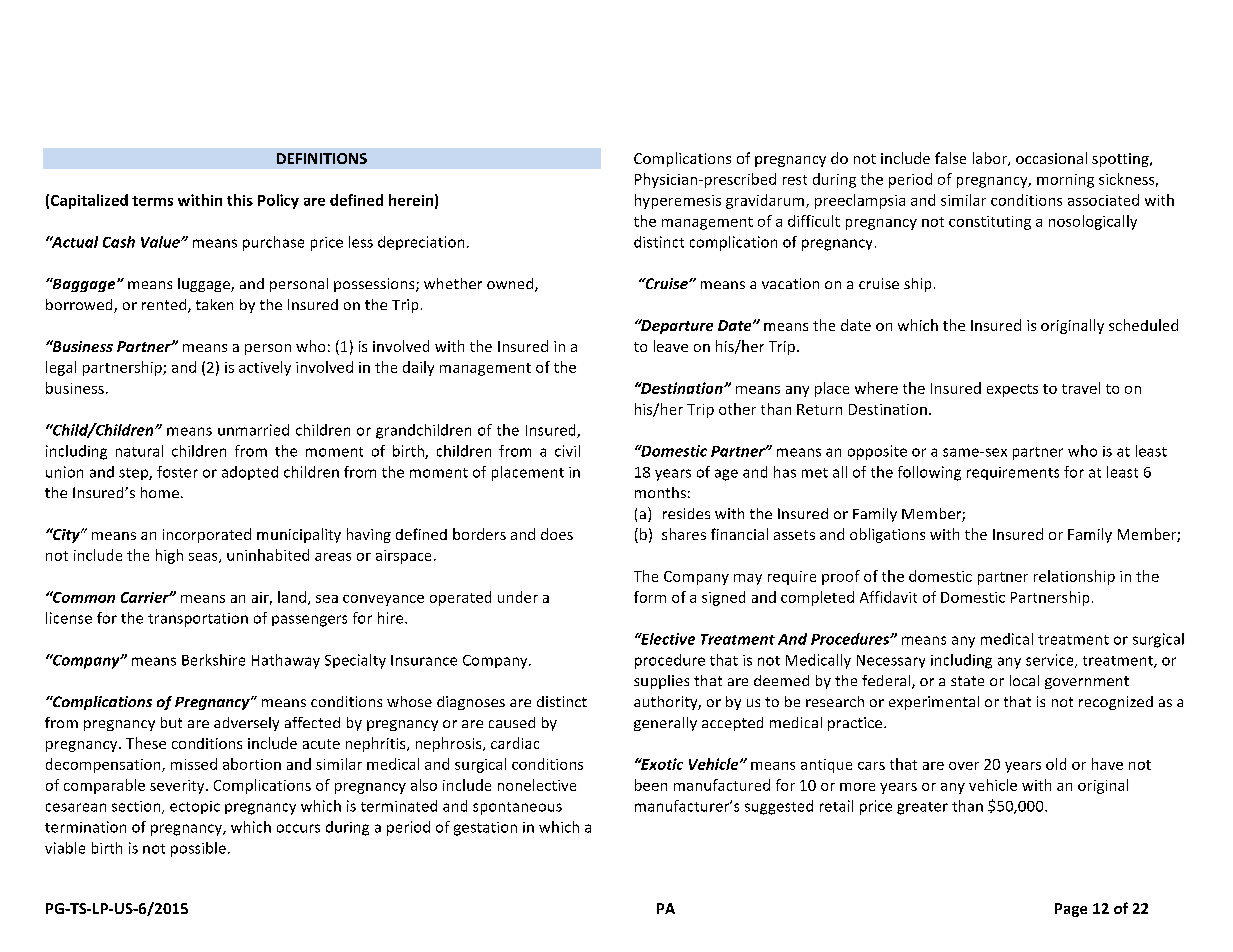  I want to click on morning, so click(1065, 181).
